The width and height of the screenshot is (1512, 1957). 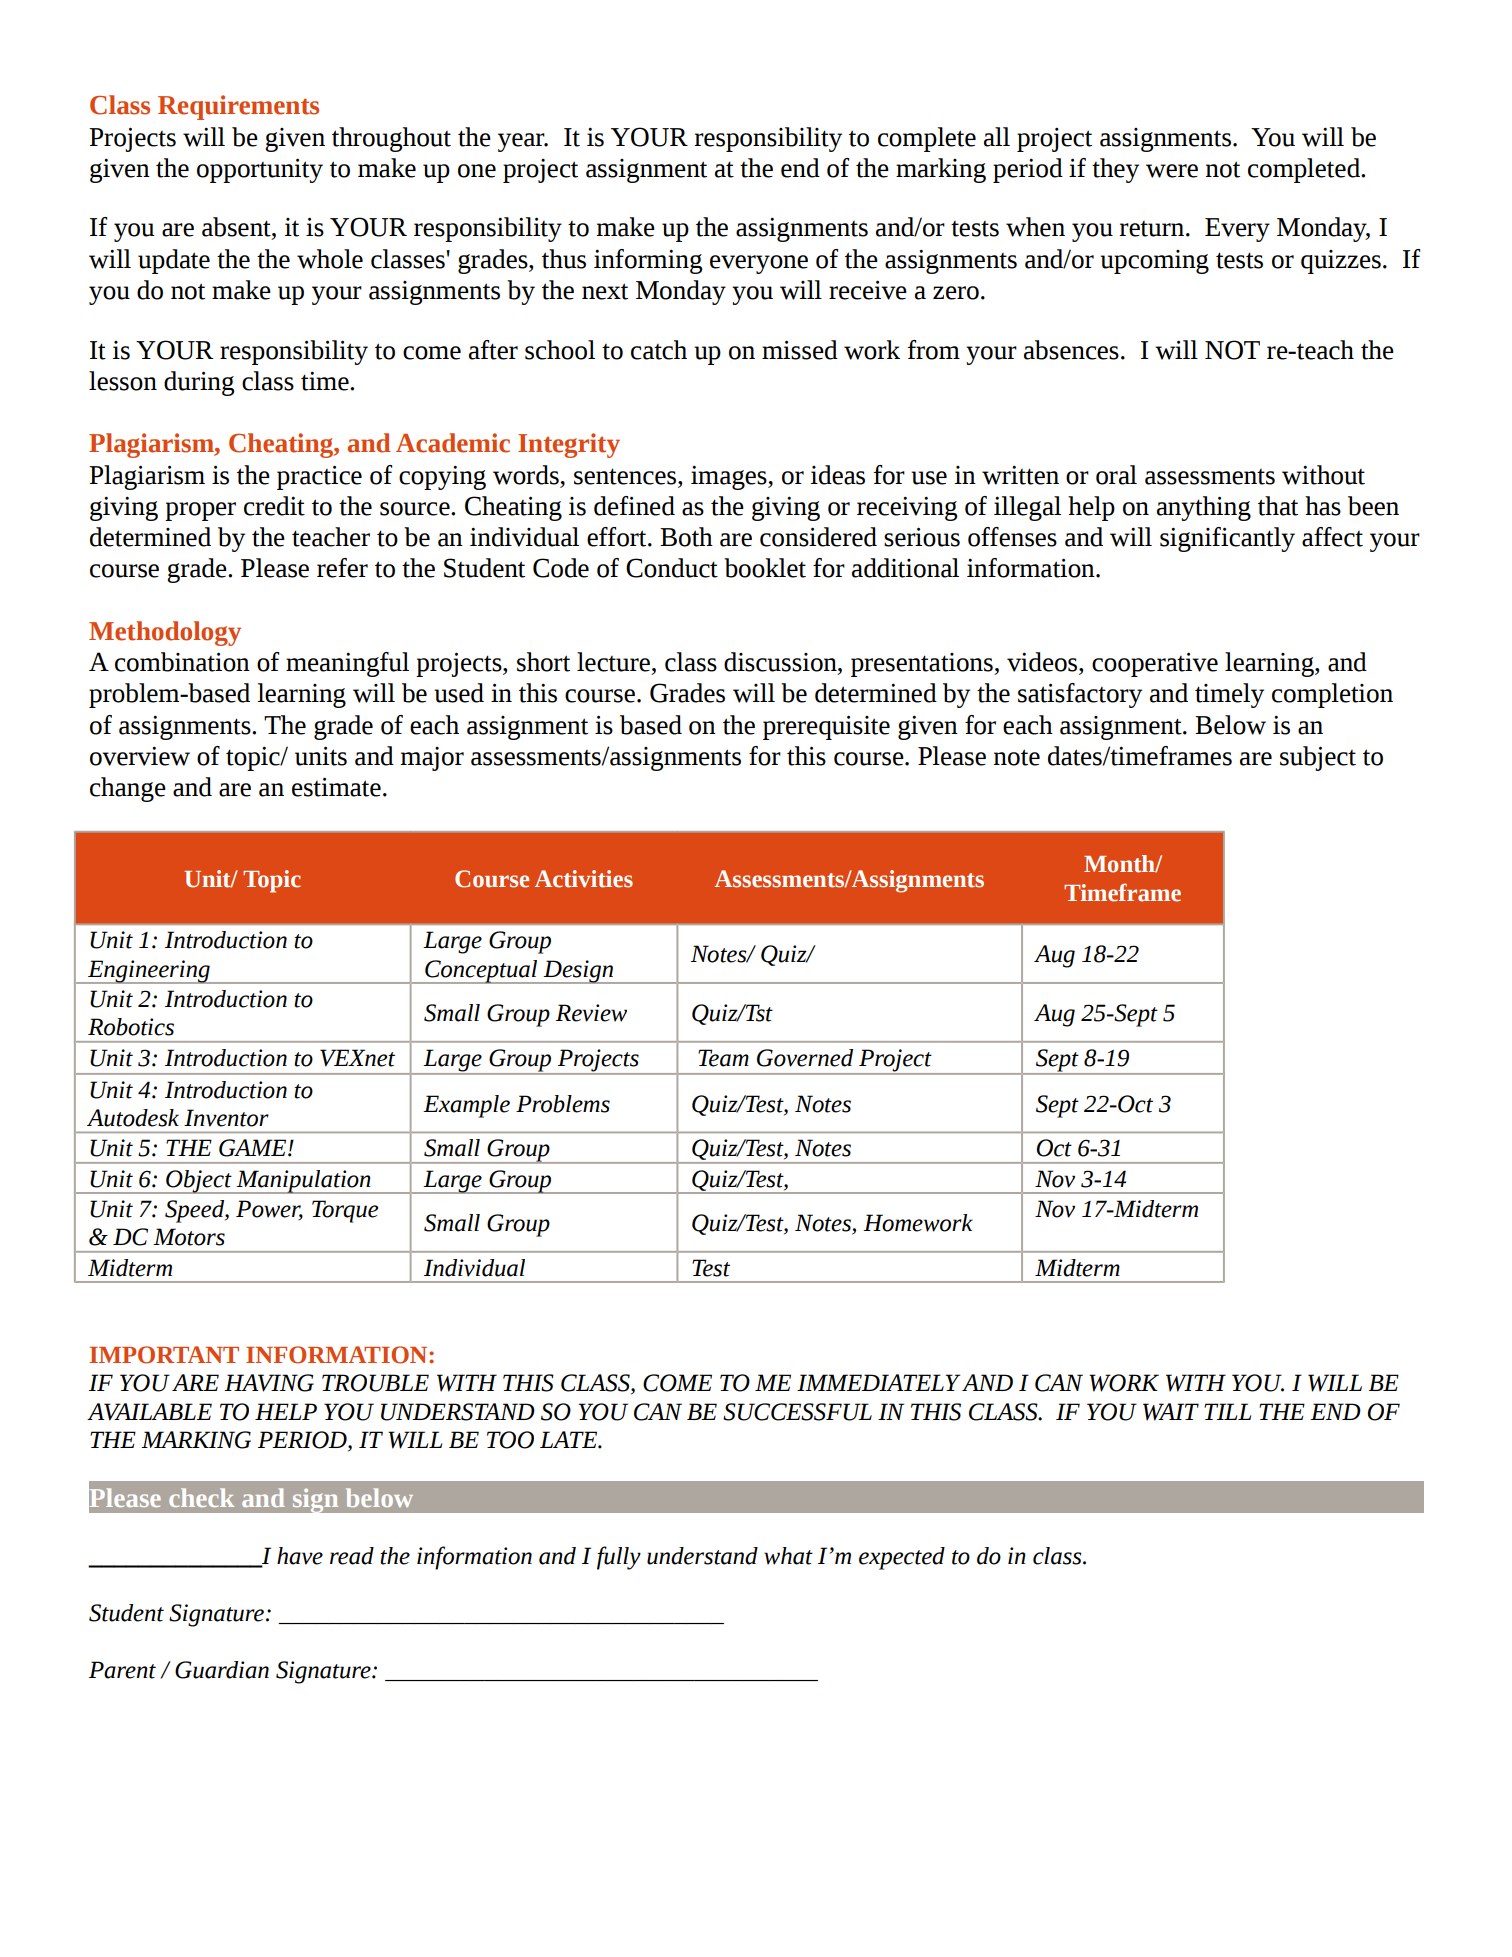 What do you see at coordinates (584, 879) in the screenshot?
I see `Activities` at bounding box center [584, 879].
